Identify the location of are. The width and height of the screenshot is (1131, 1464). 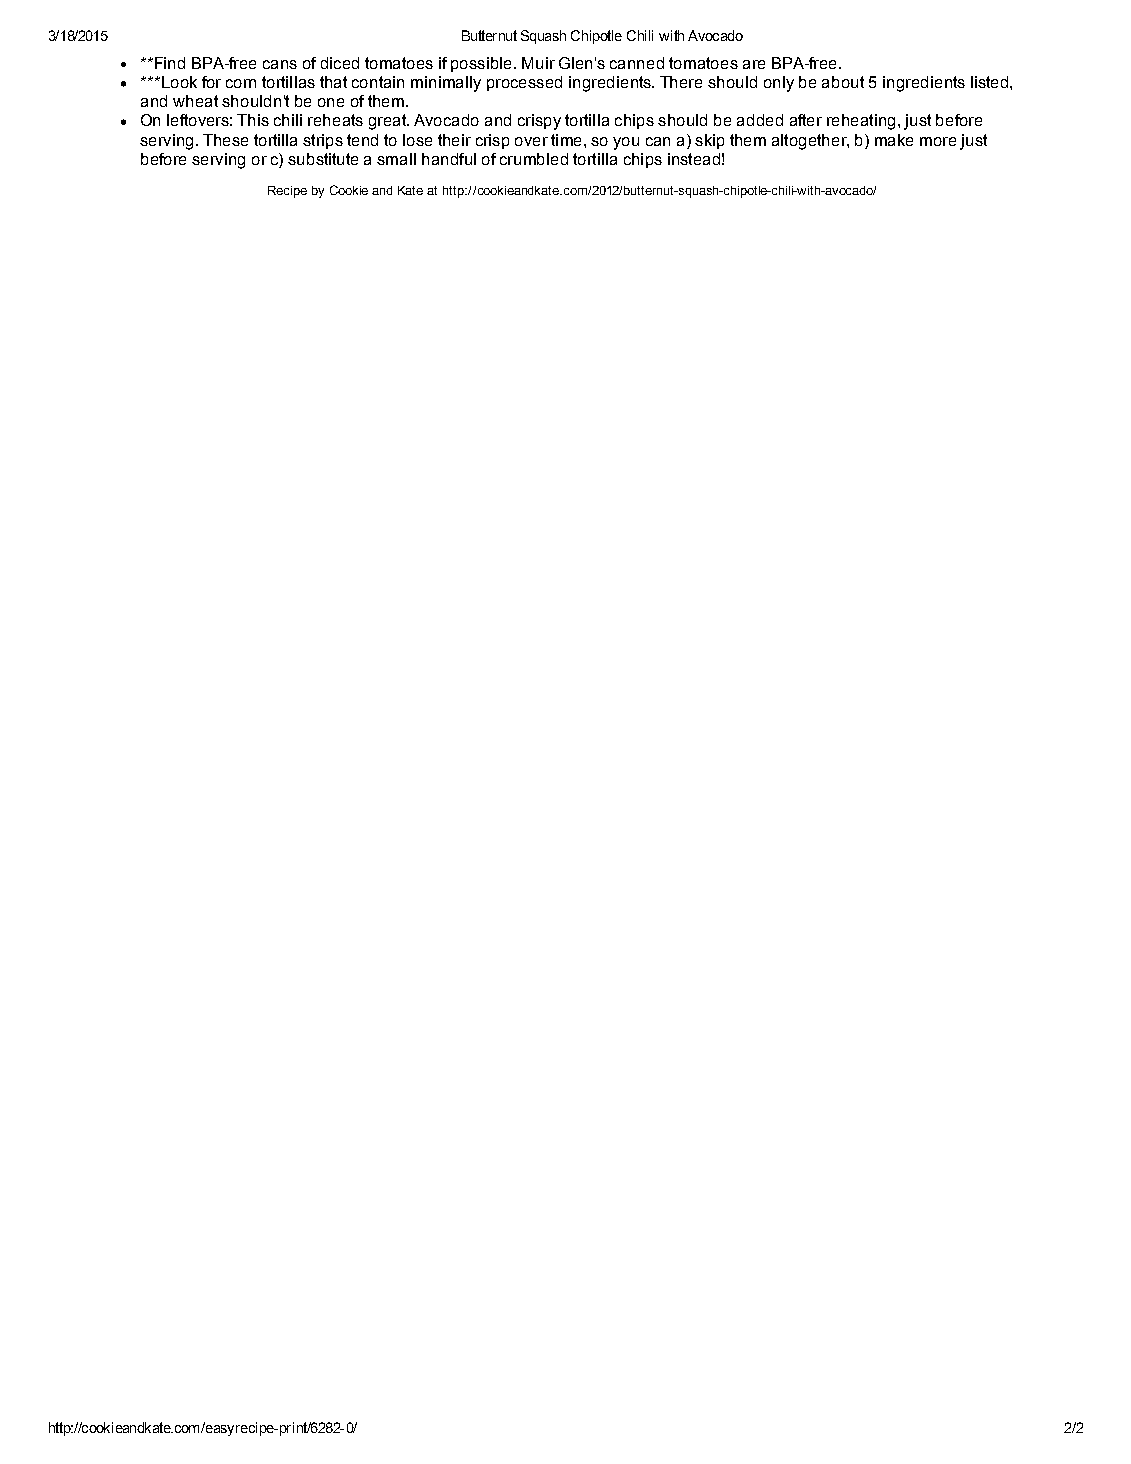
(754, 64).
